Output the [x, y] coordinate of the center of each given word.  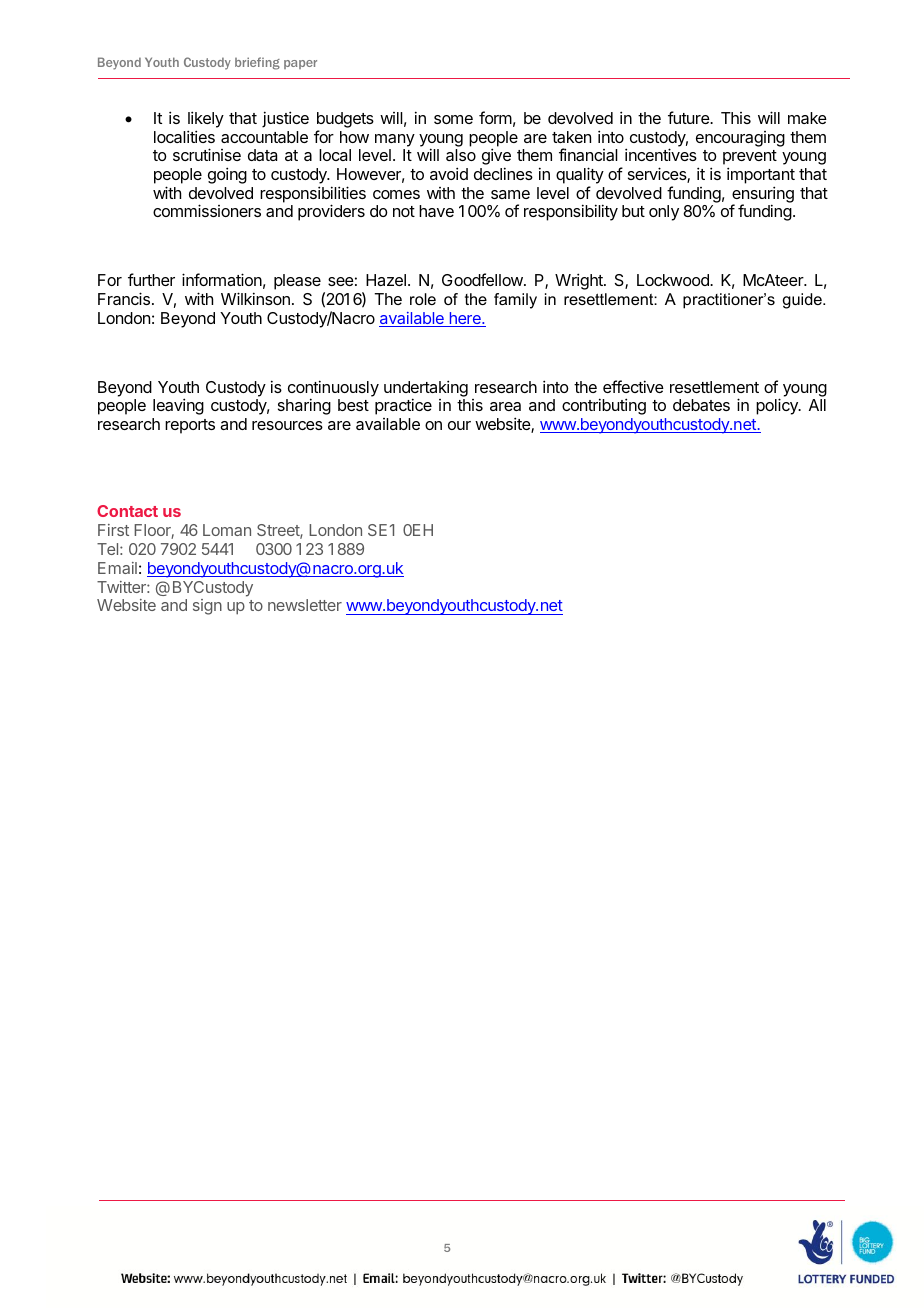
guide [803, 301]
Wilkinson [255, 298]
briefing [257, 63]
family [515, 301]
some [453, 119]
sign [207, 607]
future [689, 117]
